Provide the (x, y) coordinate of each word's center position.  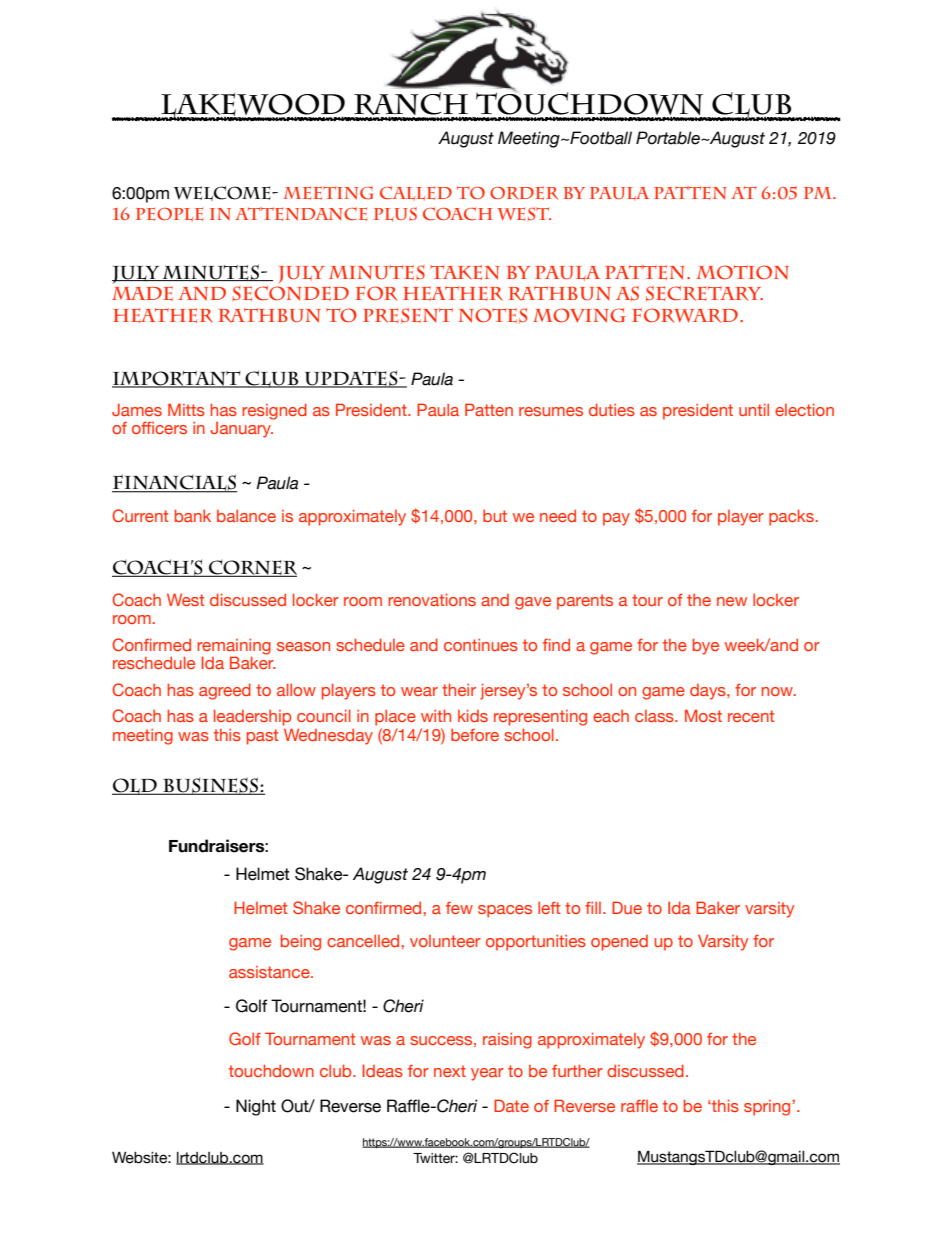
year (487, 1074)
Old (135, 786)
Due (627, 907)
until (754, 409)
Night (256, 1107)
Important (177, 379)
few (459, 908)
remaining (234, 648)
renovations (432, 599)
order (524, 193)
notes (493, 316)
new (732, 601)
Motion (743, 272)
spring (768, 1108)
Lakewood (253, 106)
